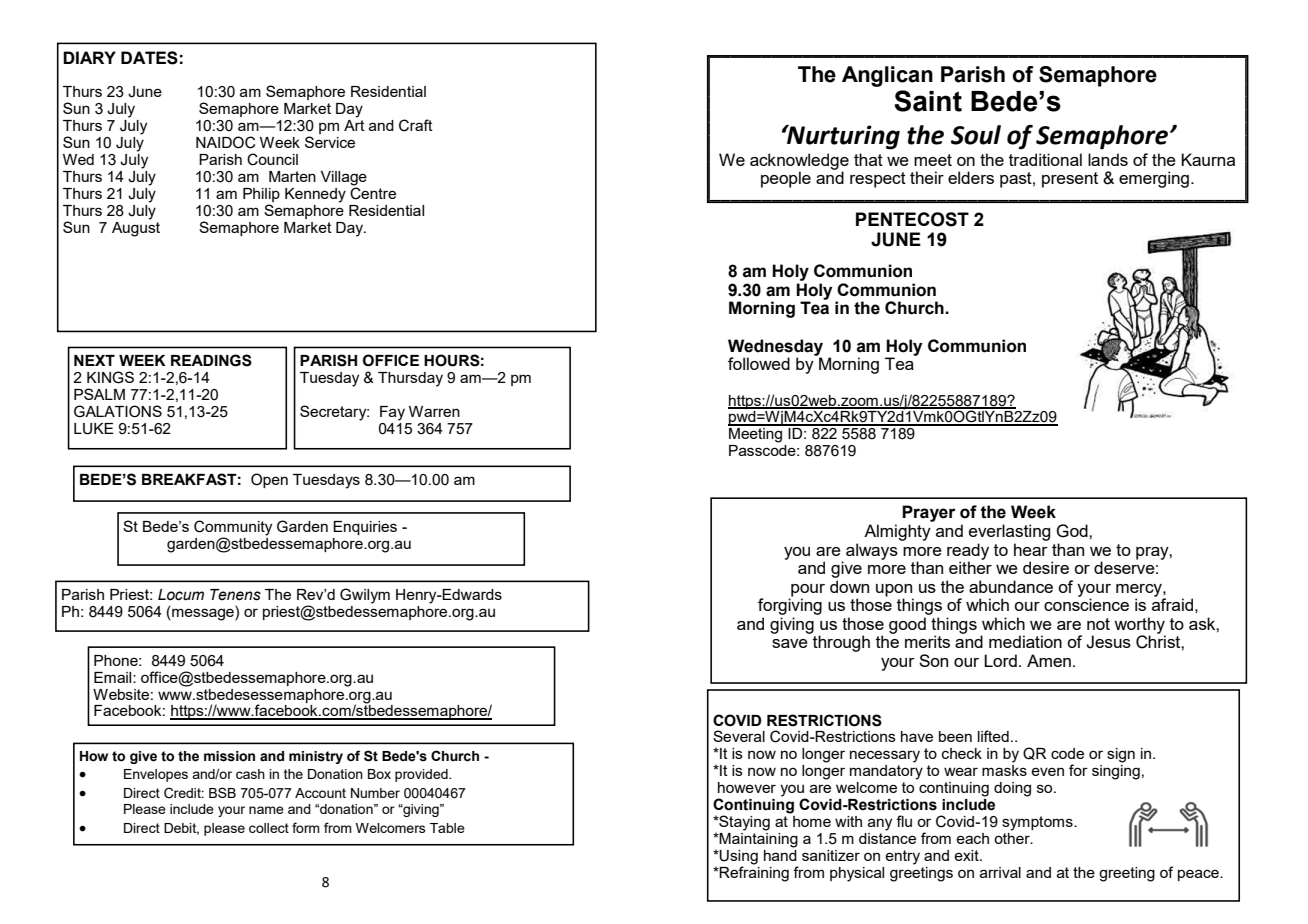 The image size is (1308, 924). Describe the element at coordinates (233, 528) in the screenshot. I see `Community` at that location.
